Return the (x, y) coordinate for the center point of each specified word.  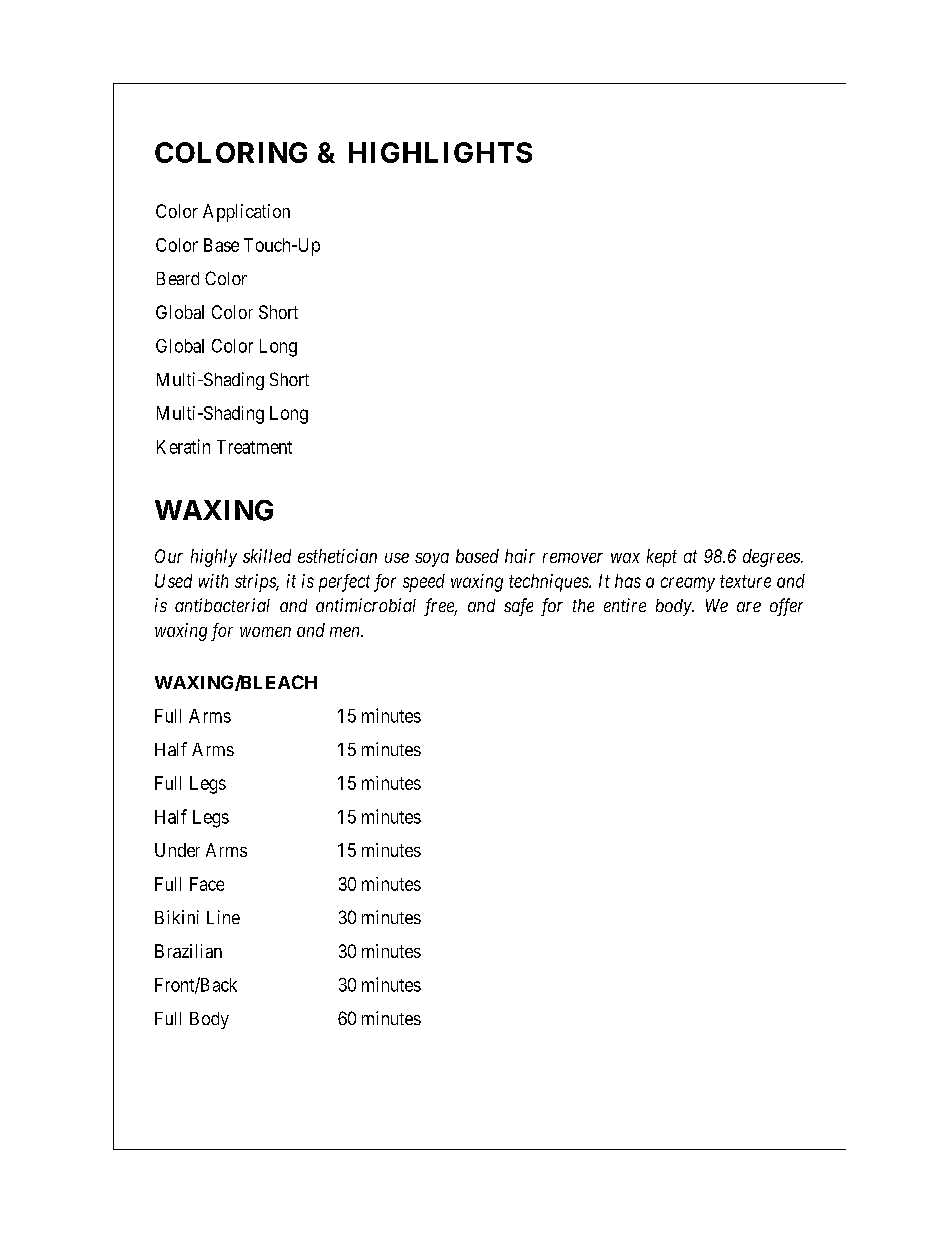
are (749, 607)
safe (518, 607)
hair (520, 556)
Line (223, 917)
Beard (178, 278)
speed (424, 583)
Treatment (254, 447)
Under (177, 850)
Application (246, 213)
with (213, 581)
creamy (688, 584)
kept (662, 558)
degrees (772, 558)
